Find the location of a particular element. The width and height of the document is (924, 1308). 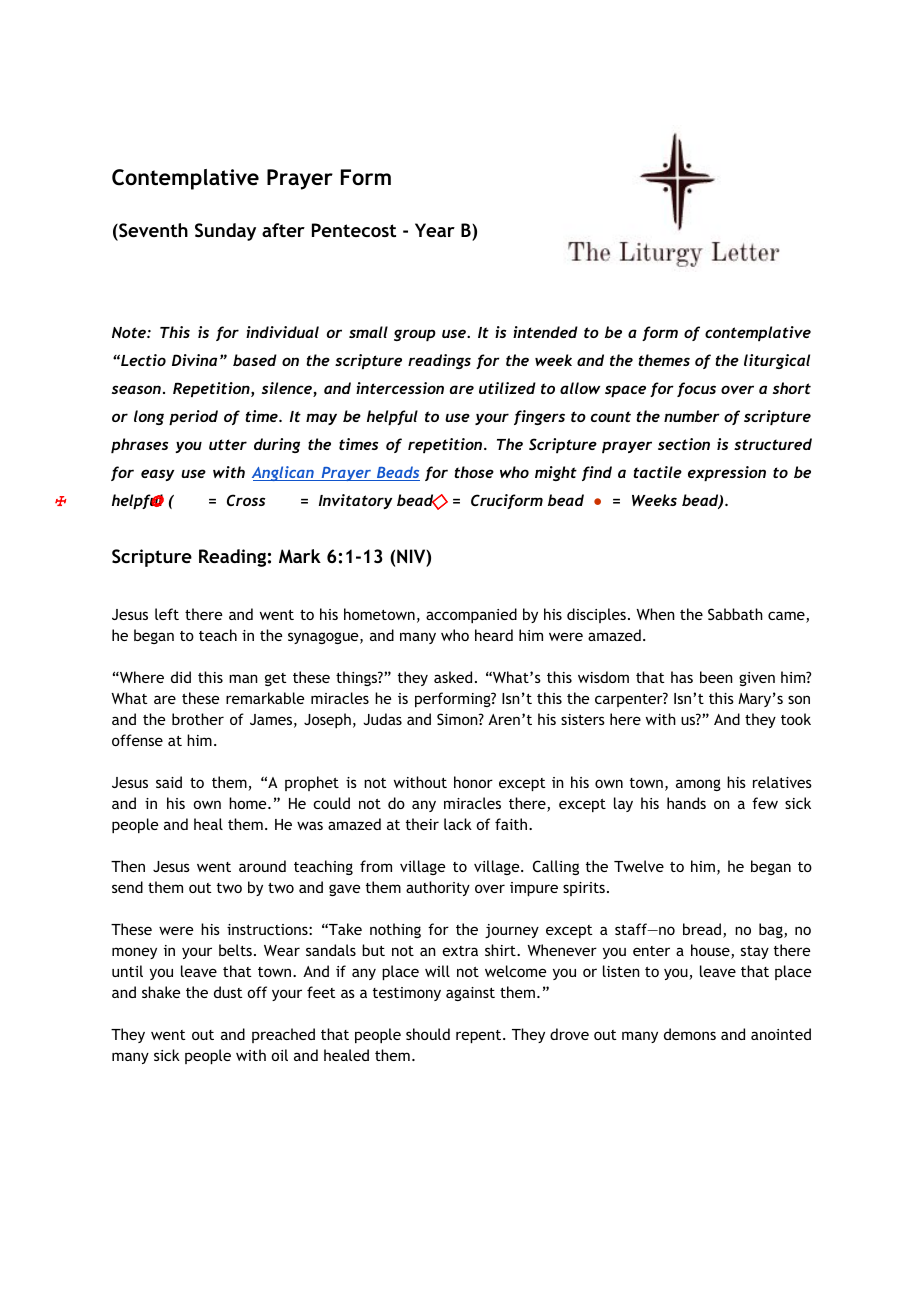

repent is located at coordinates (480, 1036).
